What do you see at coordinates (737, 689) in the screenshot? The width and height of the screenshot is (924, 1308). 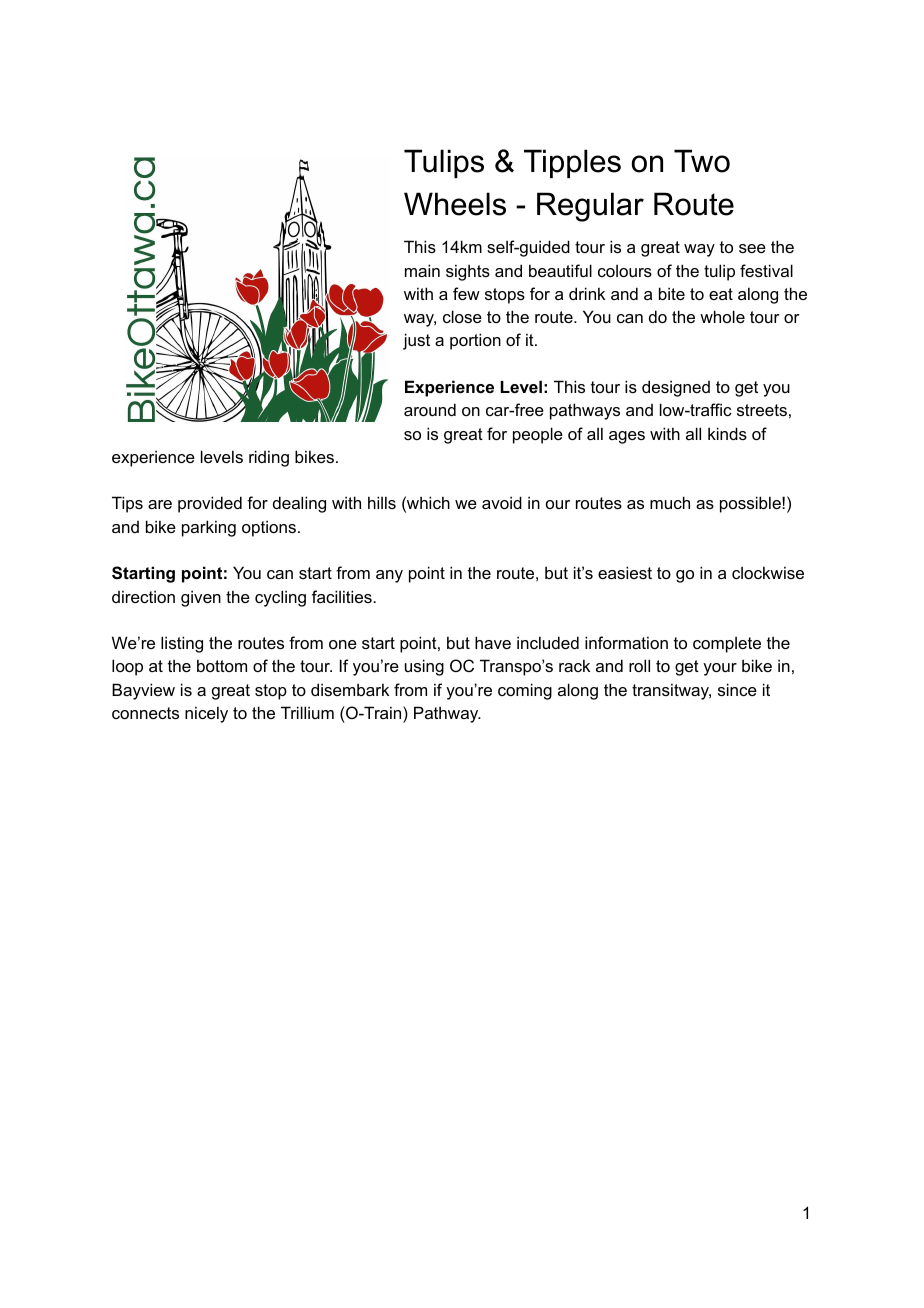 I see `since` at bounding box center [737, 689].
